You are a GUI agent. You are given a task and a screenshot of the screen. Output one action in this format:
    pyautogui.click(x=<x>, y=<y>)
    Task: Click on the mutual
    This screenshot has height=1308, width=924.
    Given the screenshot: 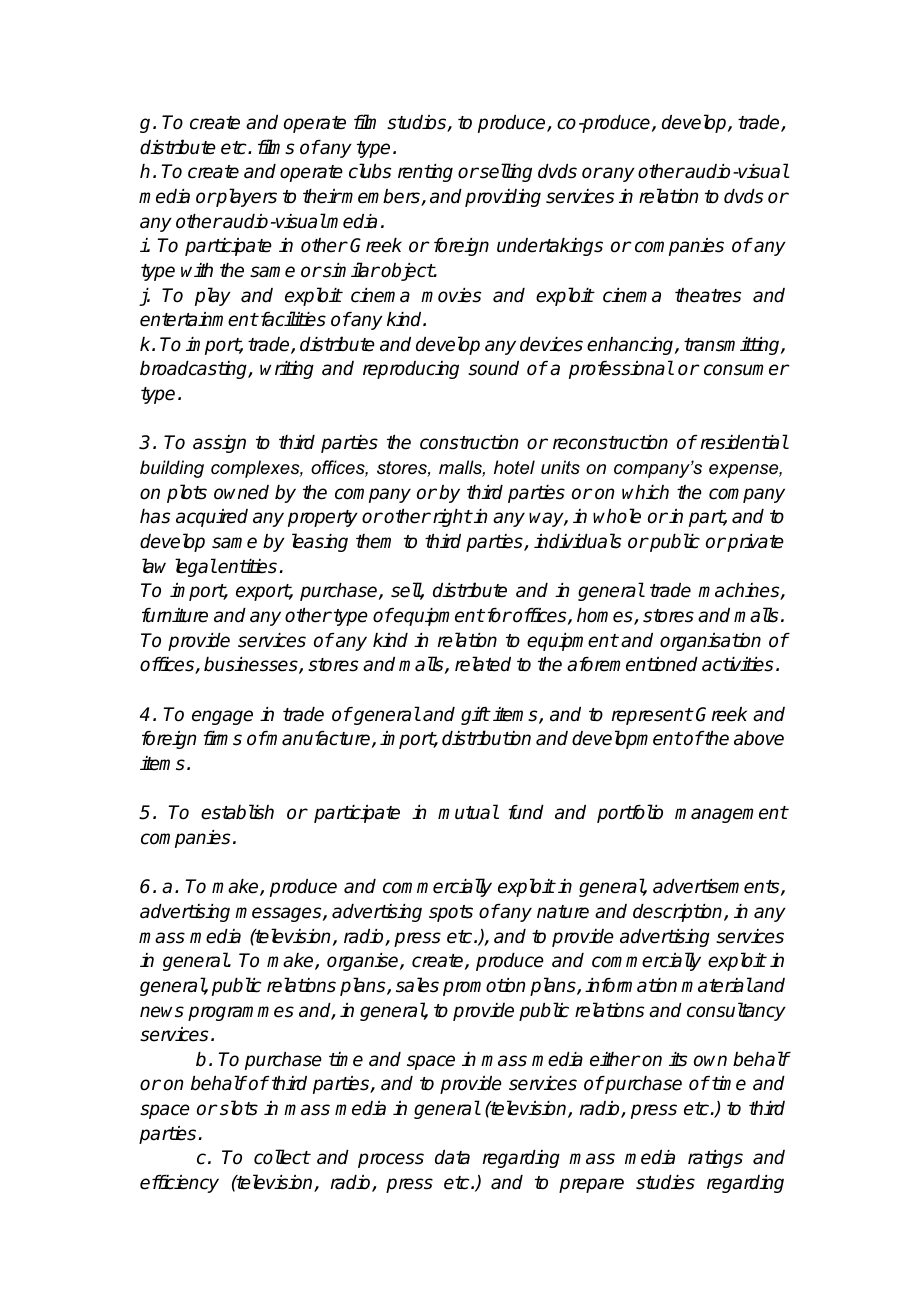 What is the action you would take?
    pyautogui.click(x=468, y=812)
